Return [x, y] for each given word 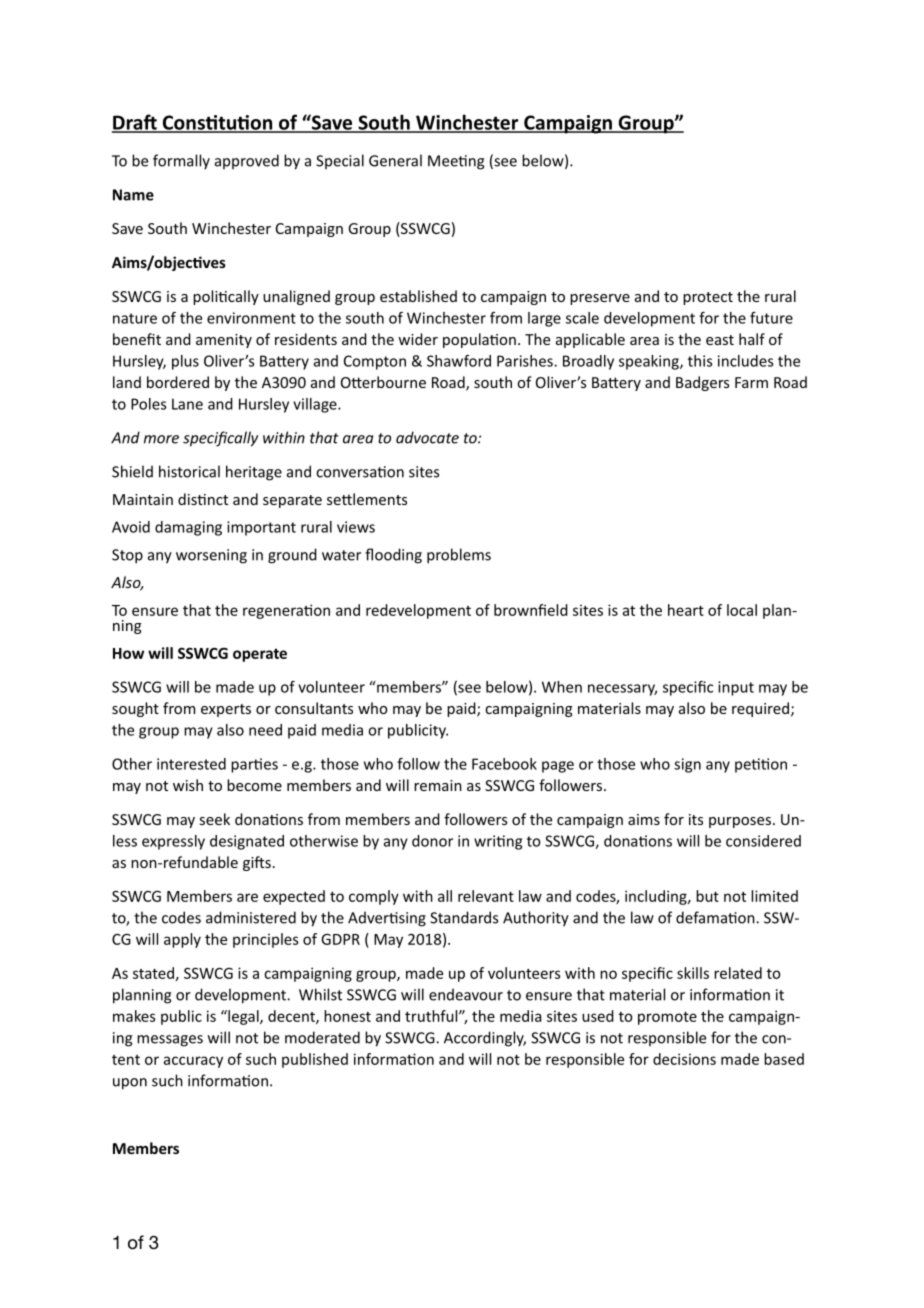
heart [686, 610]
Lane [187, 404]
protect [708, 298]
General [395, 160]
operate [260, 655]
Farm [751, 382]
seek [215, 819]
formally [181, 162]
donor [432, 841]
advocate [427, 437]
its [696, 819]
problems [459, 556]
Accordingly [485, 1039]
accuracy [193, 1062]
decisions [684, 1059]
